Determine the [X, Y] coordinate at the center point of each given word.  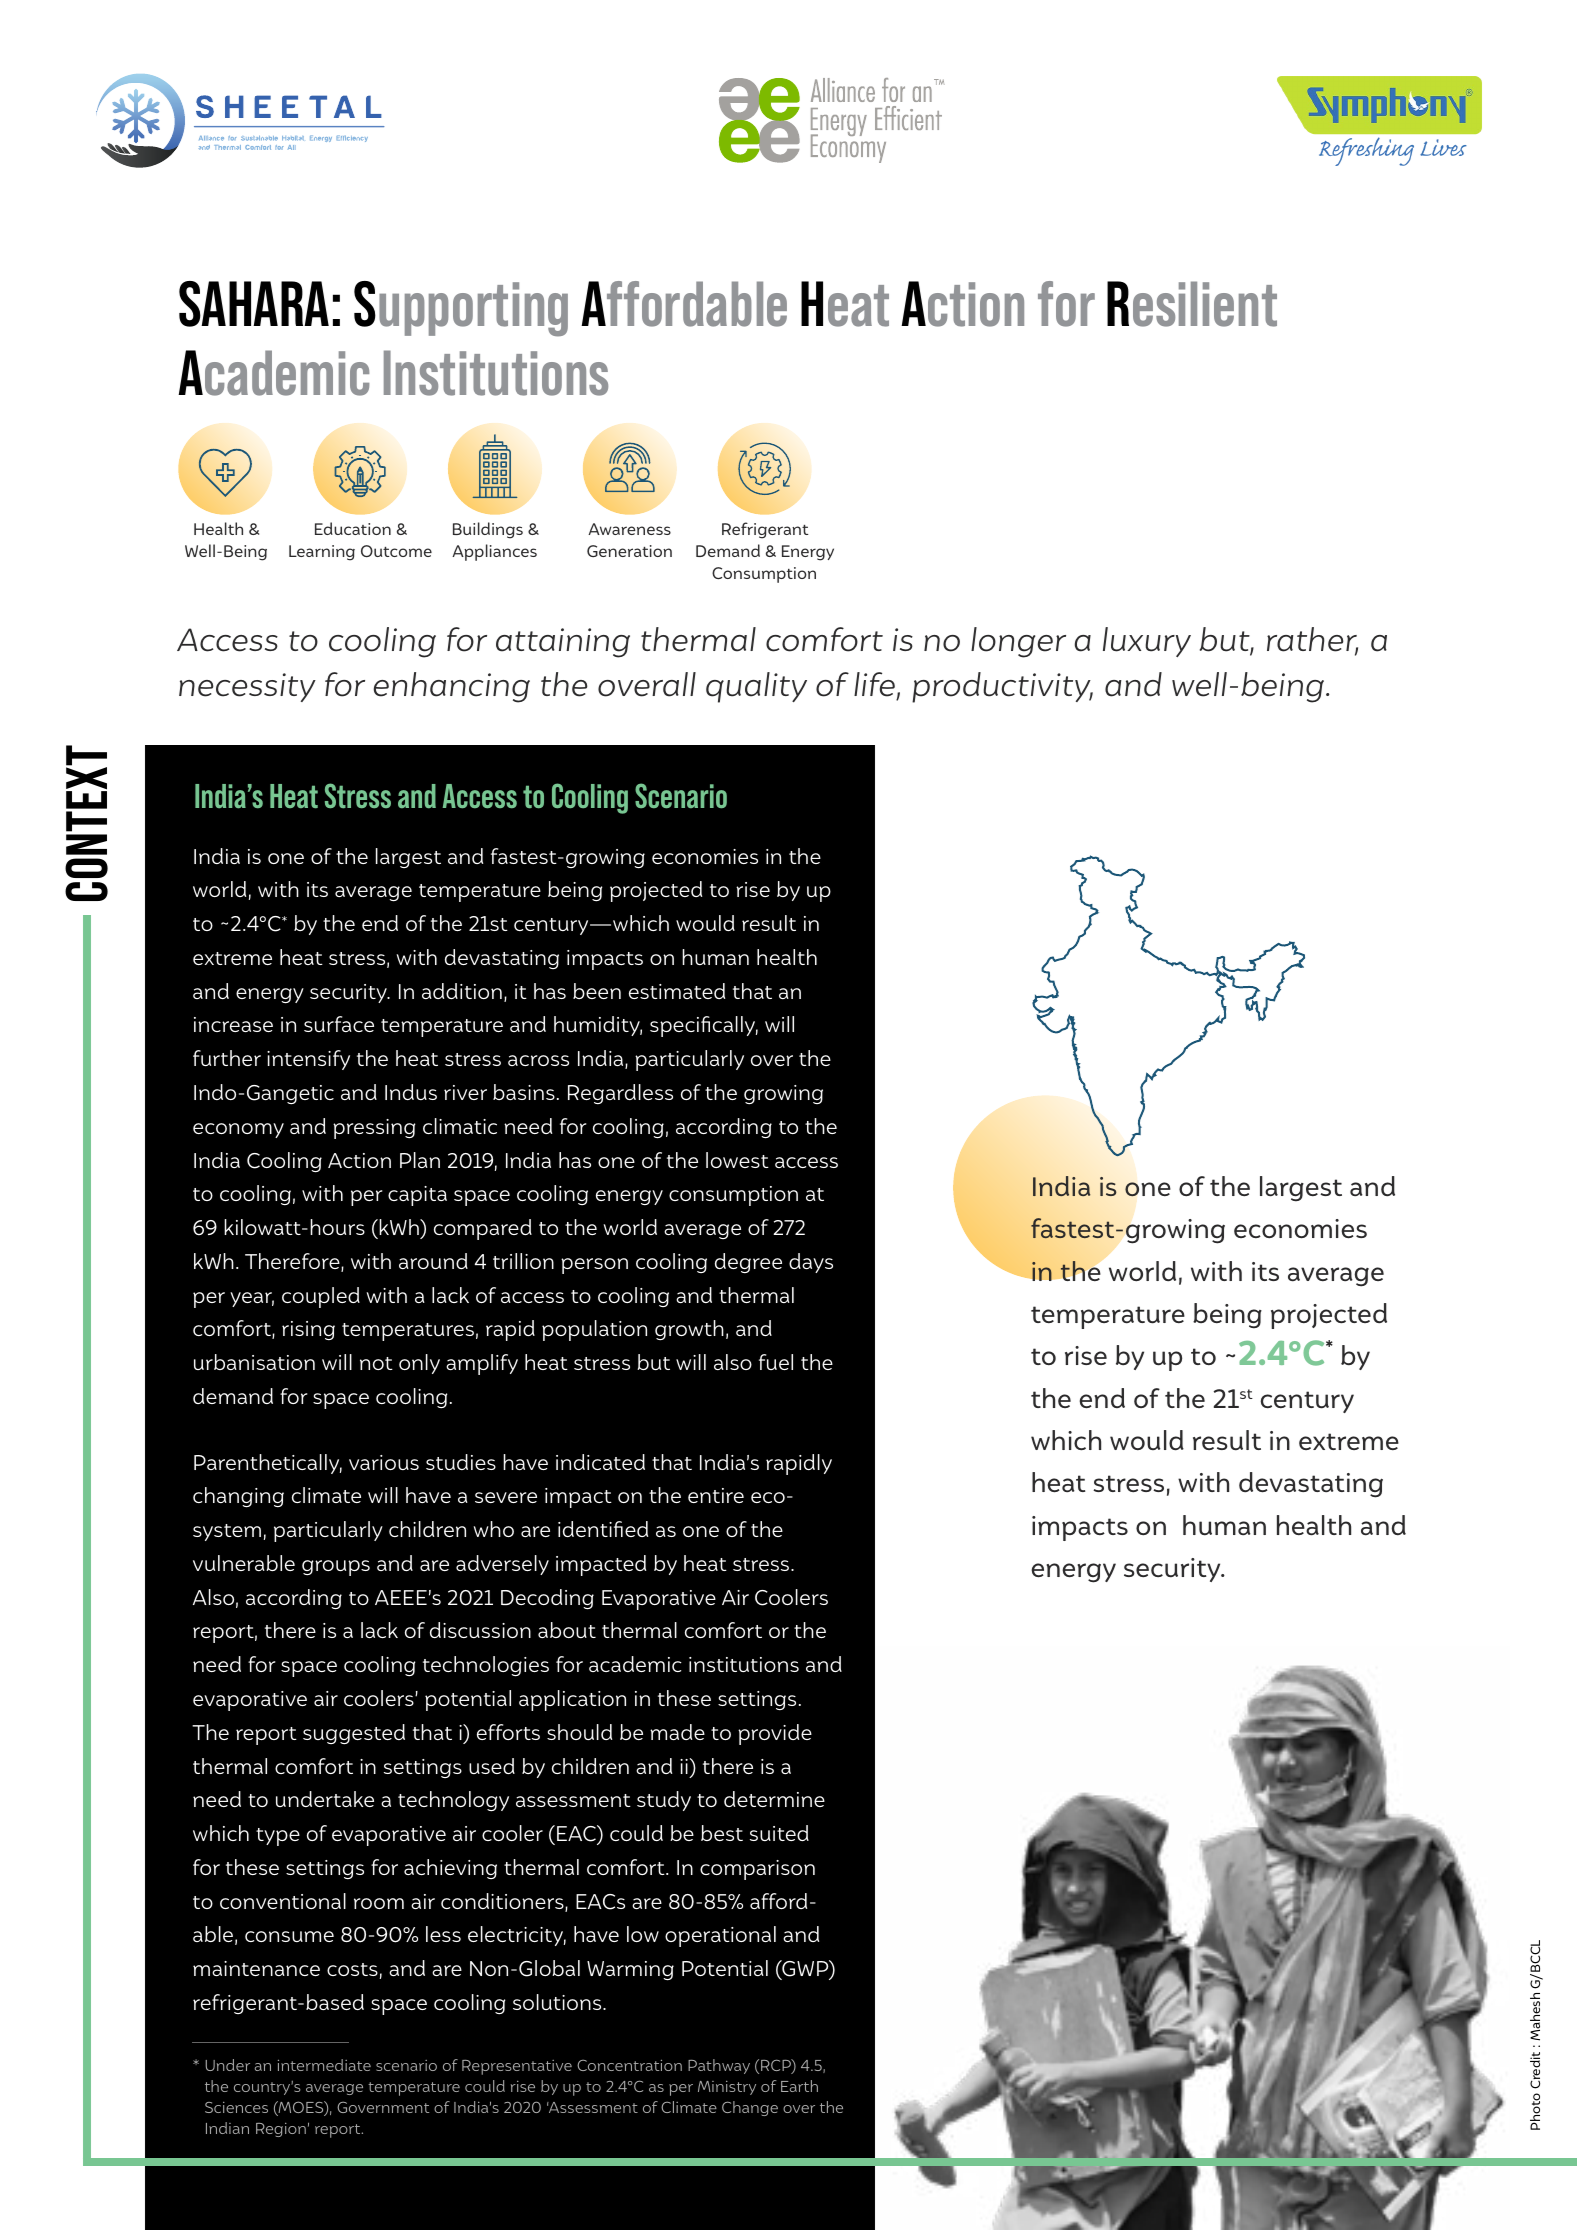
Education [353, 528]
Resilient [1192, 304]
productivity [1002, 687]
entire [716, 1495]
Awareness [629, 529]
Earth [799, 2086]
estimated [677, 991]
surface [339, 1024]
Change [750, 2108]
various [384, 1462]
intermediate [324, 2065]
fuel [776, 1362]
